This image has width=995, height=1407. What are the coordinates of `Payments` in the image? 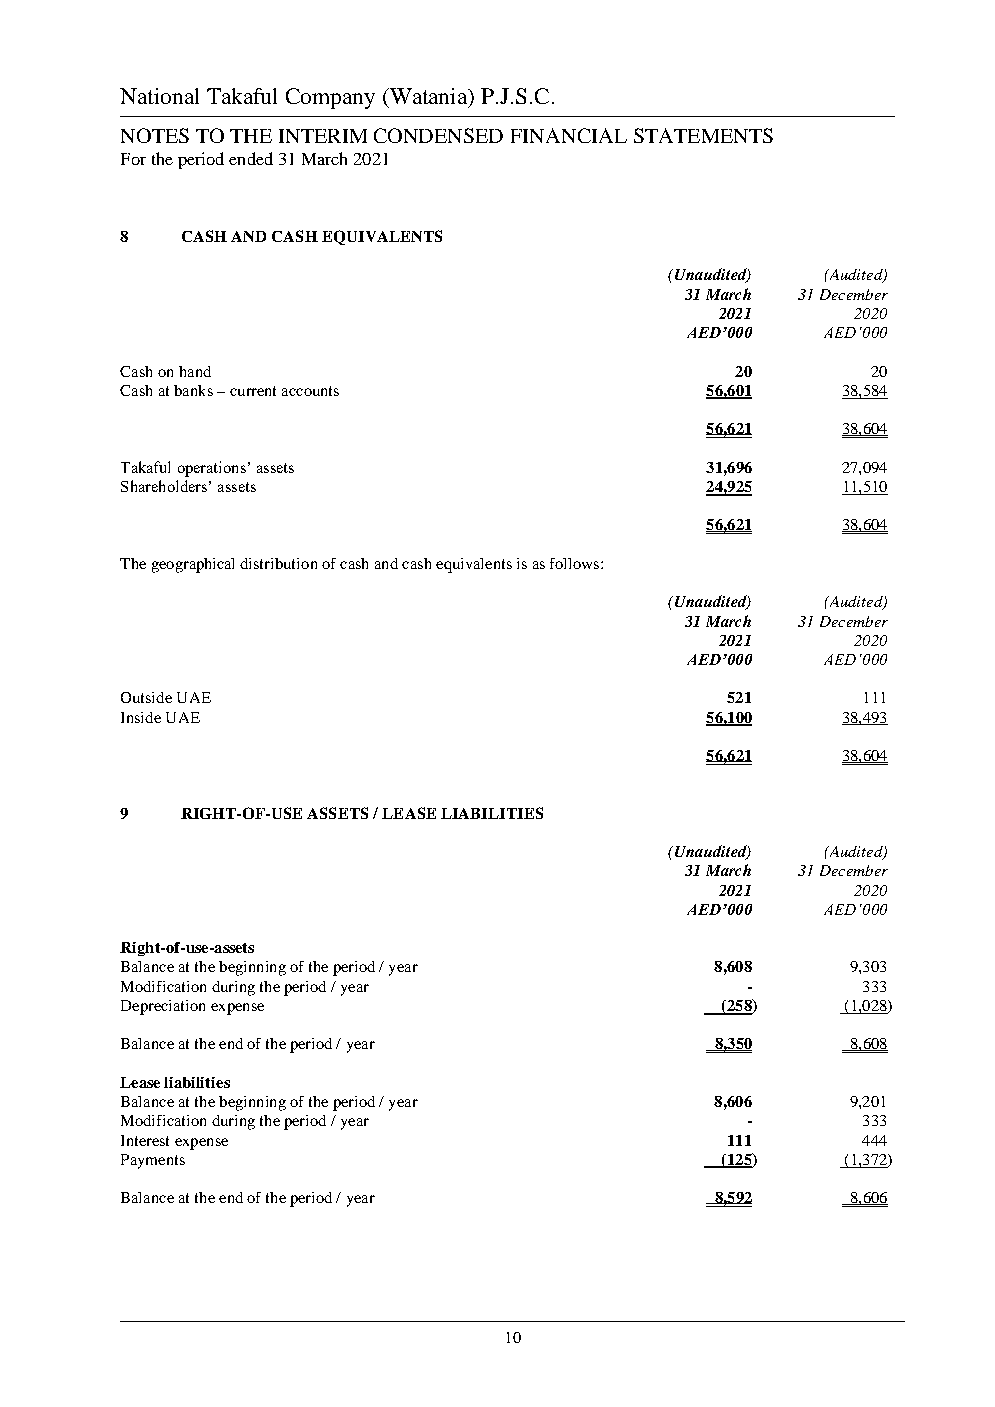 It's located at (153, 1161).
